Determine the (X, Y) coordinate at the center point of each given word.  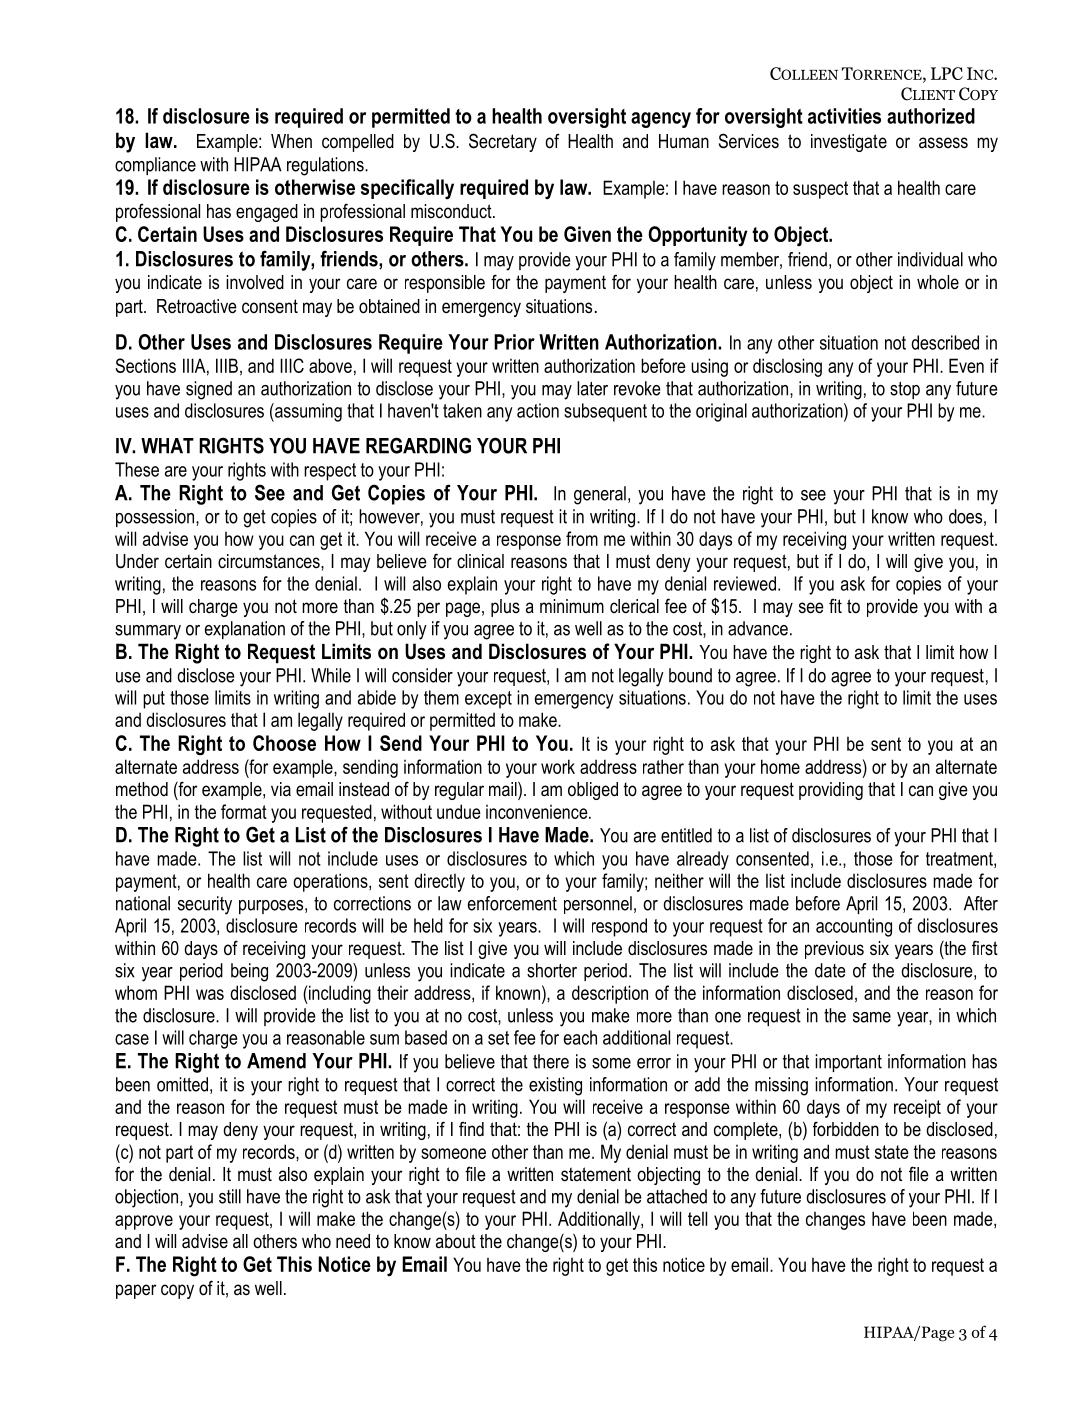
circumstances (270, 561)
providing (831, 791)
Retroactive (197, 306)
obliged (593, 791)
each (580, 1037)
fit (835, 606)
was (210, 994)
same (872, 1017)
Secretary (503, 142)
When (291, 141)
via (281, 789)
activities (844, 116)
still (230, 1196)
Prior (514, 342)
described (945, 342)
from (582, 538)
